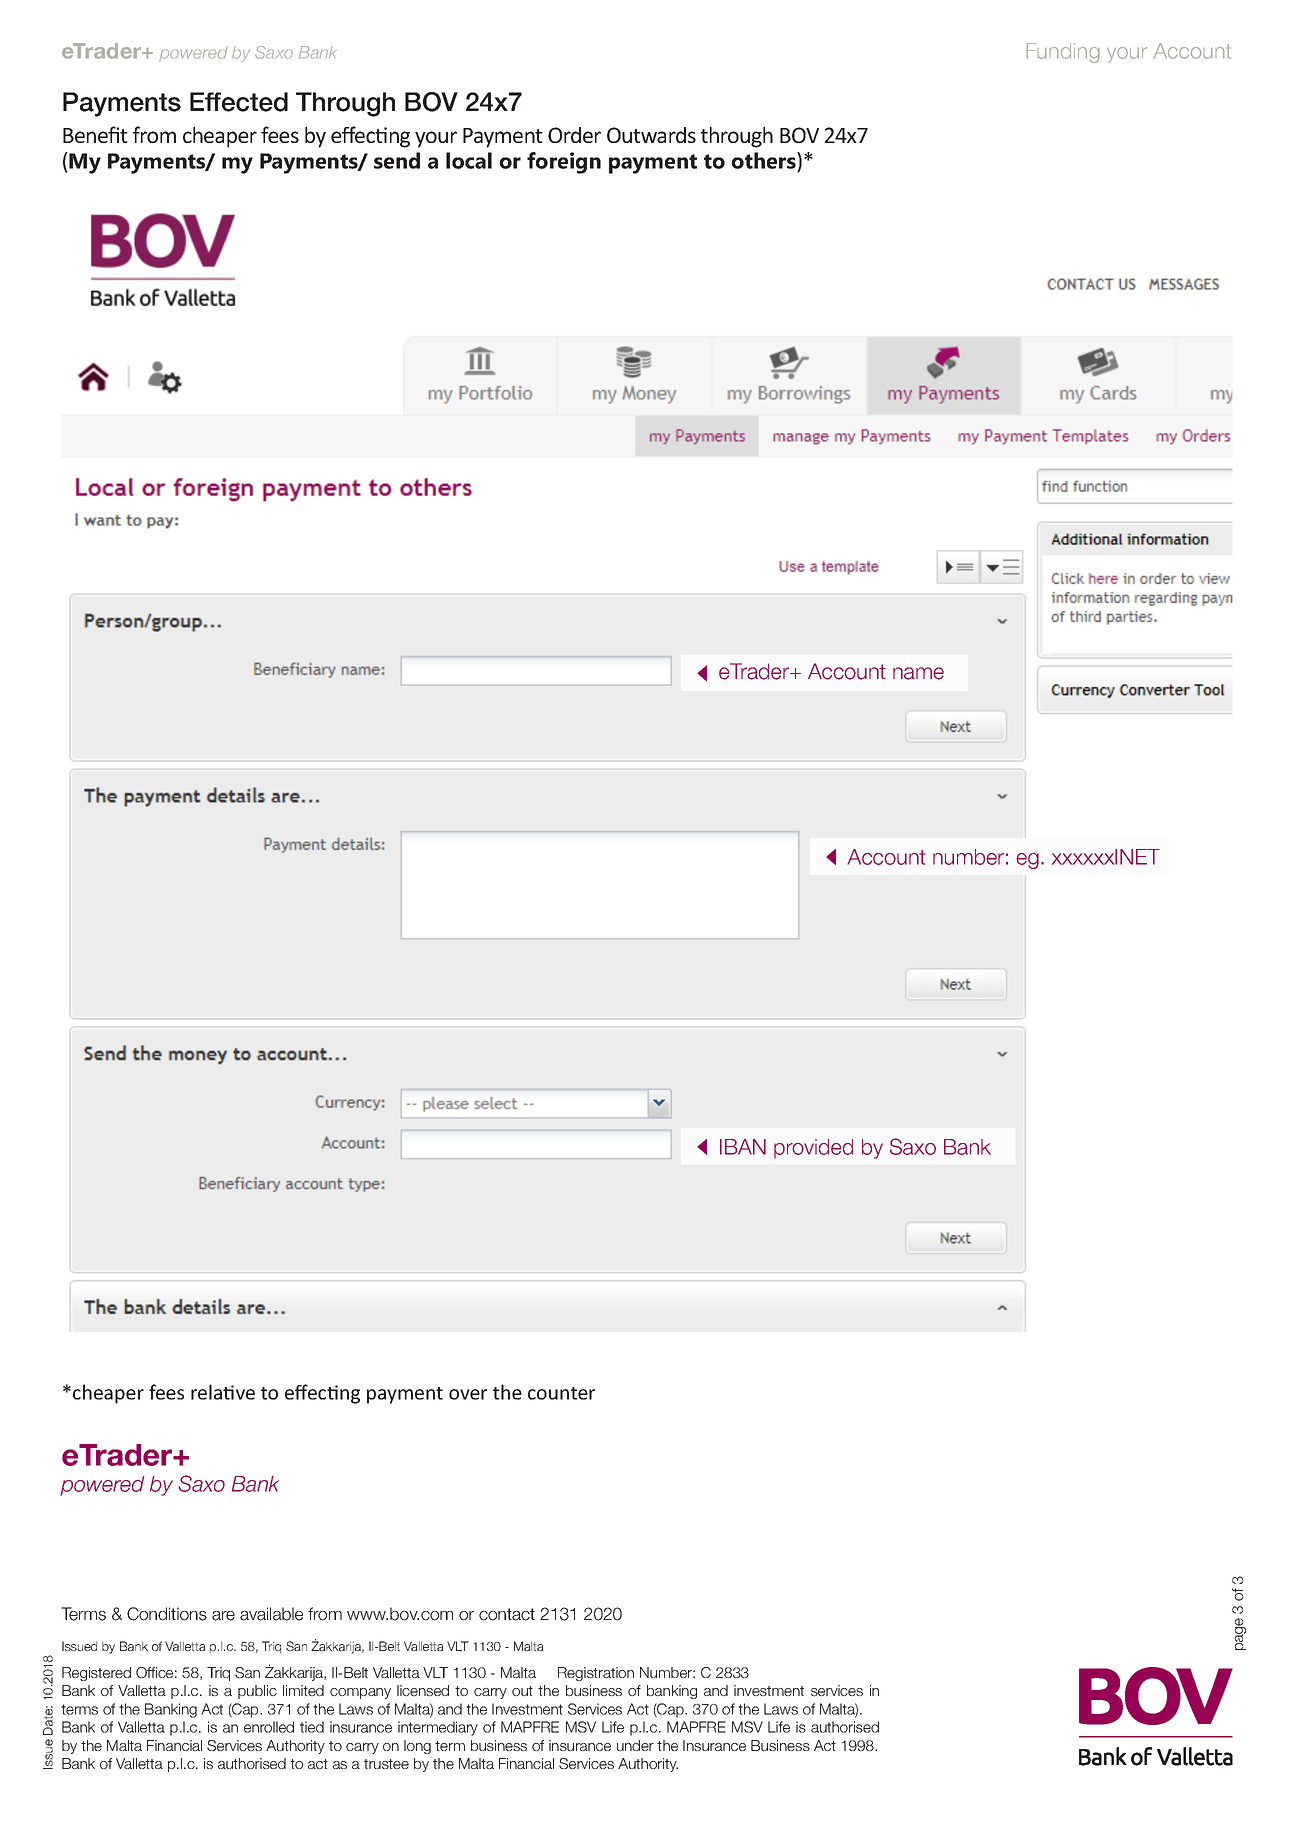  What do you see at coordinates (223, 1392) in the image?
I see `relative` at bounding box center [223, 1392].
